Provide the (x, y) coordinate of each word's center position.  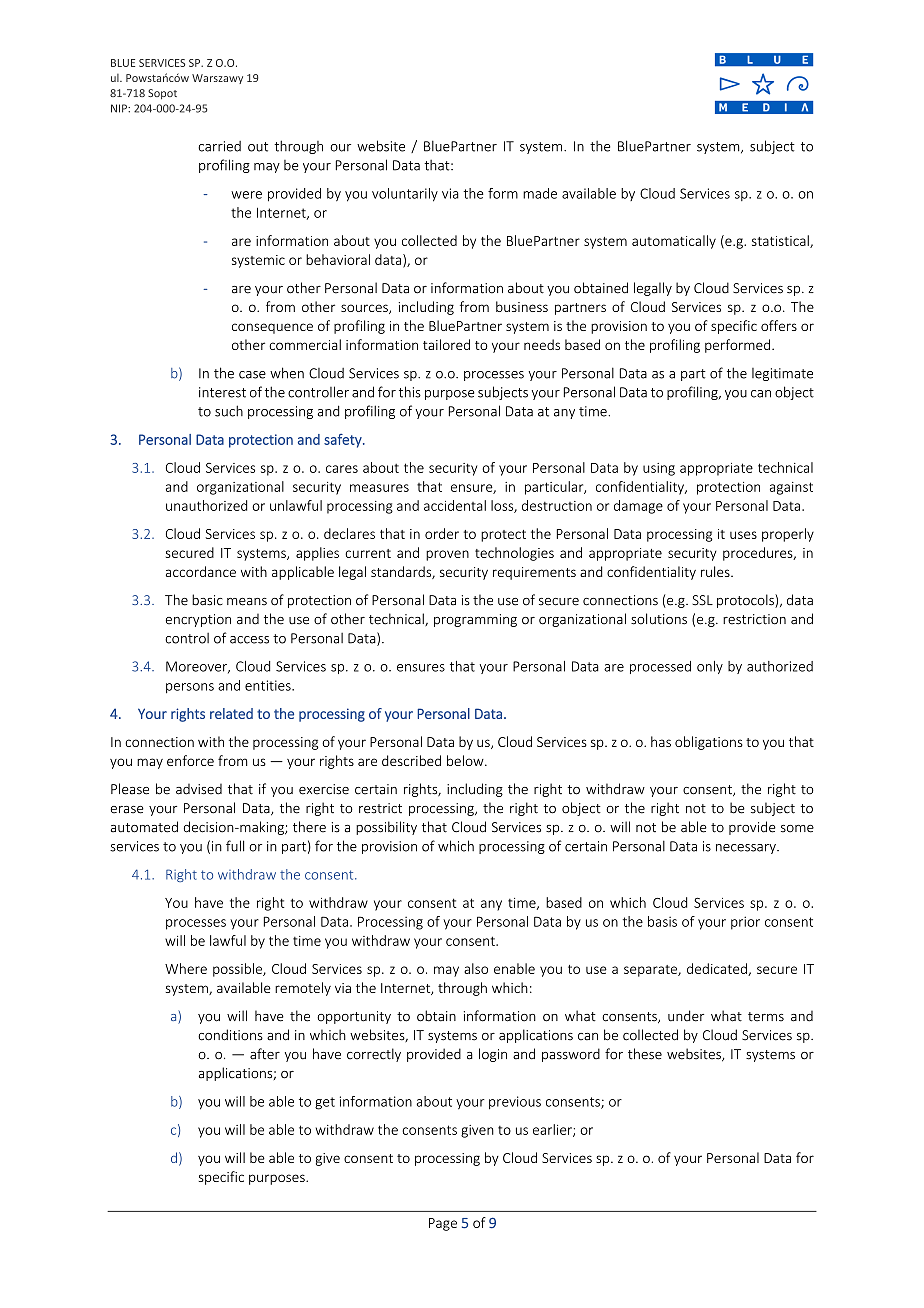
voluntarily (405, 195)
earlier (553, 1130)
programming (475, 620)
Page (443, 1224)
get (325, 1103)
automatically (674, 242)
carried (219, 146)
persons (190, 688)
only (710, 667)
